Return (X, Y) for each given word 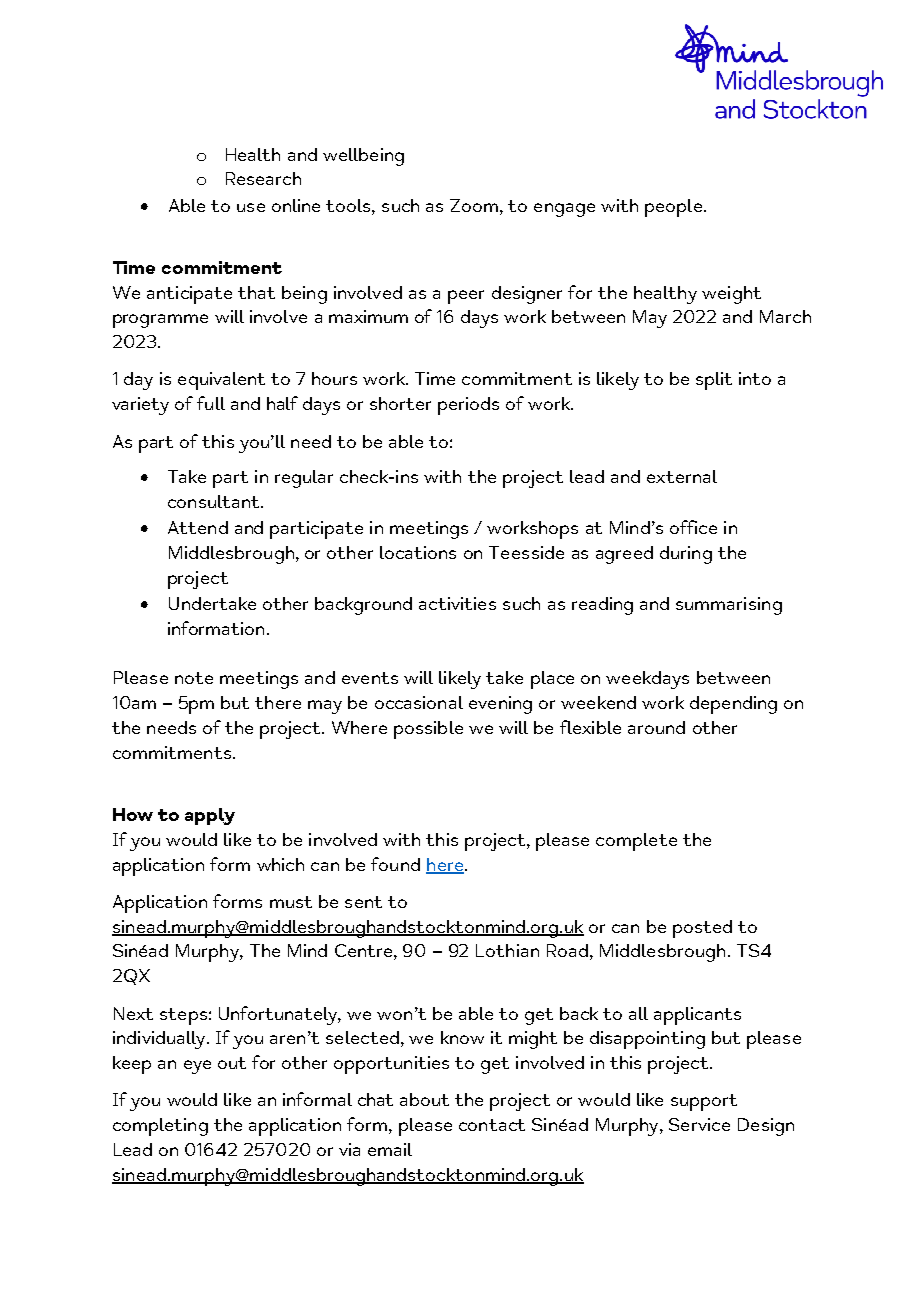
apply (210, 816)
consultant (215, 501)
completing (160, 1127)
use (251, 207)
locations (418, 552)
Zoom (474, 205)
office (693, 527)
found (395, 864)
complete (636, 842)
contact (492, 1125)
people (673, 208)
